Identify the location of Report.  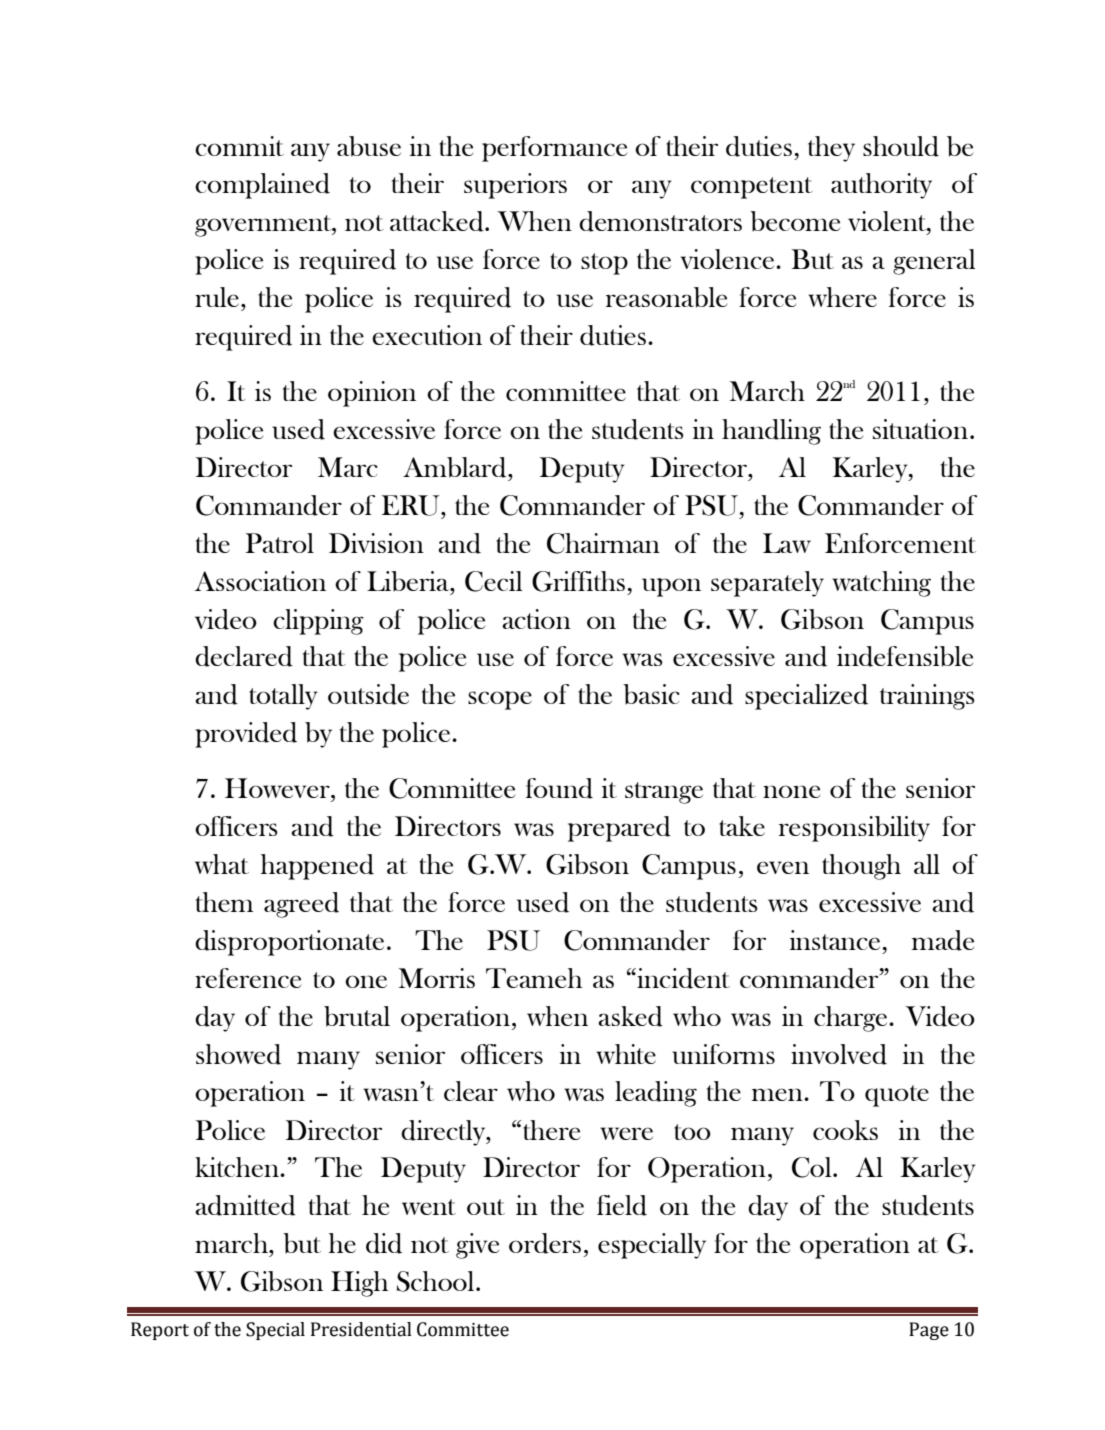
(160, 1331).
